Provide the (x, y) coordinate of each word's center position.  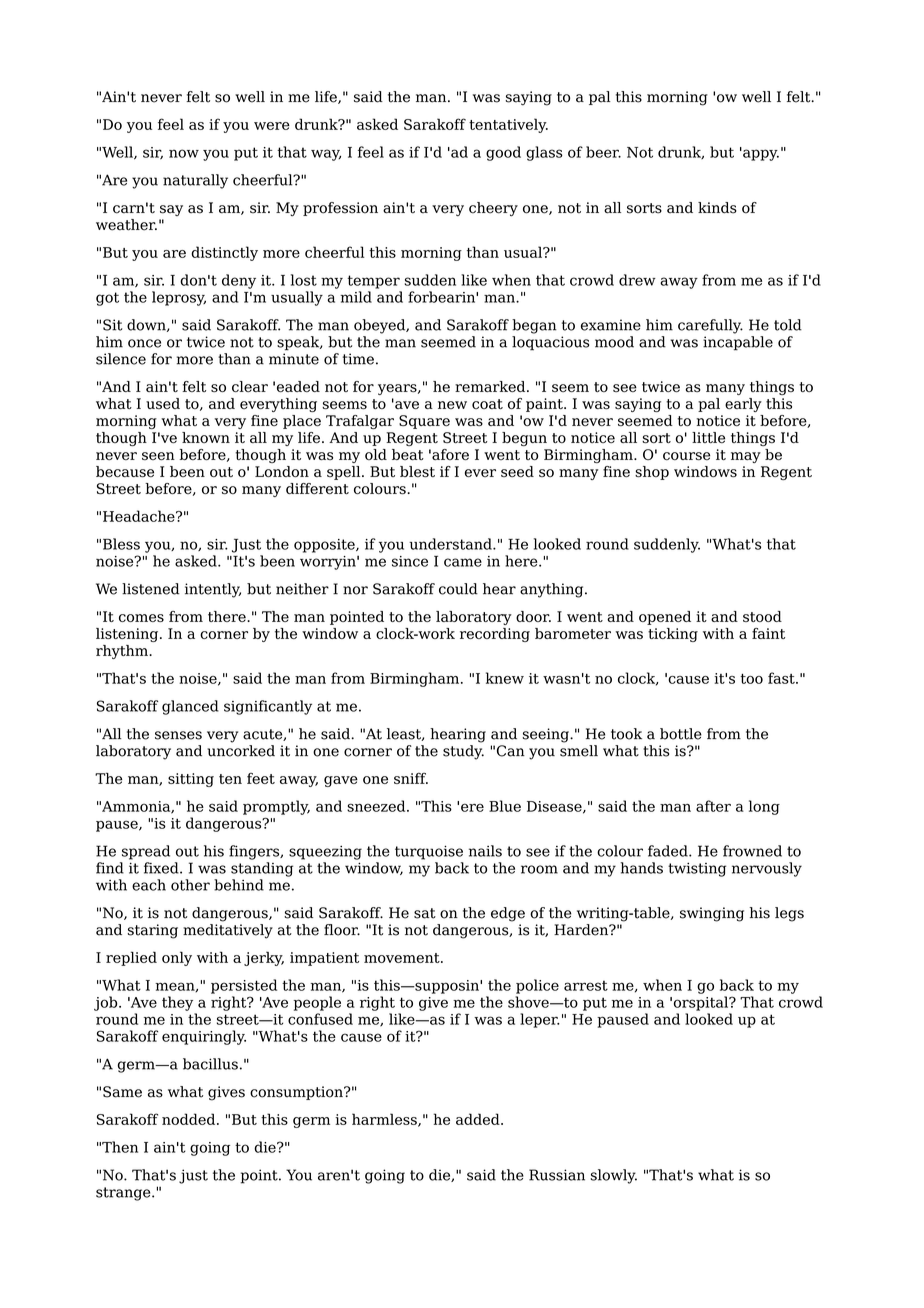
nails (485, 851)
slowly (614, 1176)
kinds (717, 208)
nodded (190, 1119)
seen (158, 456)
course (686, 456)
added (479, 1119)
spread (146, 852)
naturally (195, 181)
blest (417, 472)
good (503, 153)
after (713, 806)
